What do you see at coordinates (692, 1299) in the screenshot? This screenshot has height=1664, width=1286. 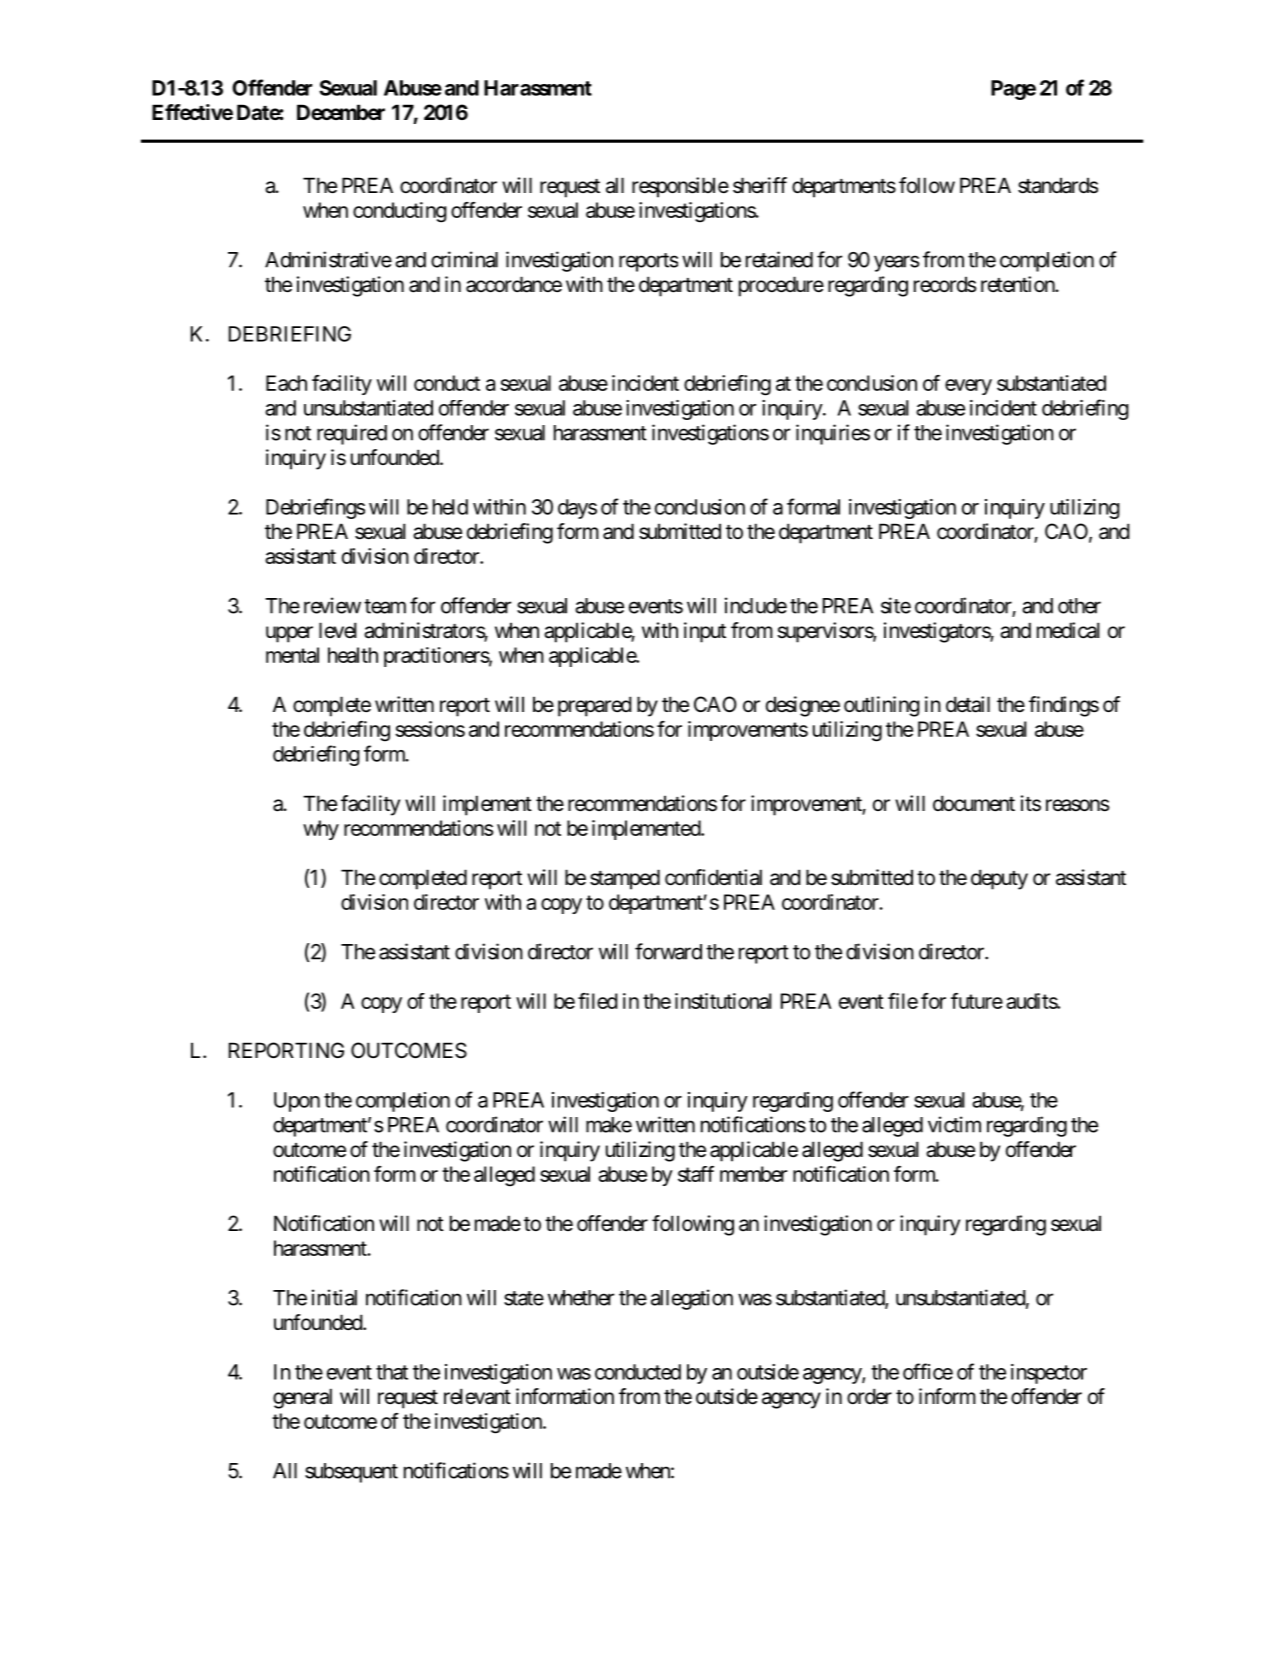 I see `allegation` at bounding box center [692, 1299].
